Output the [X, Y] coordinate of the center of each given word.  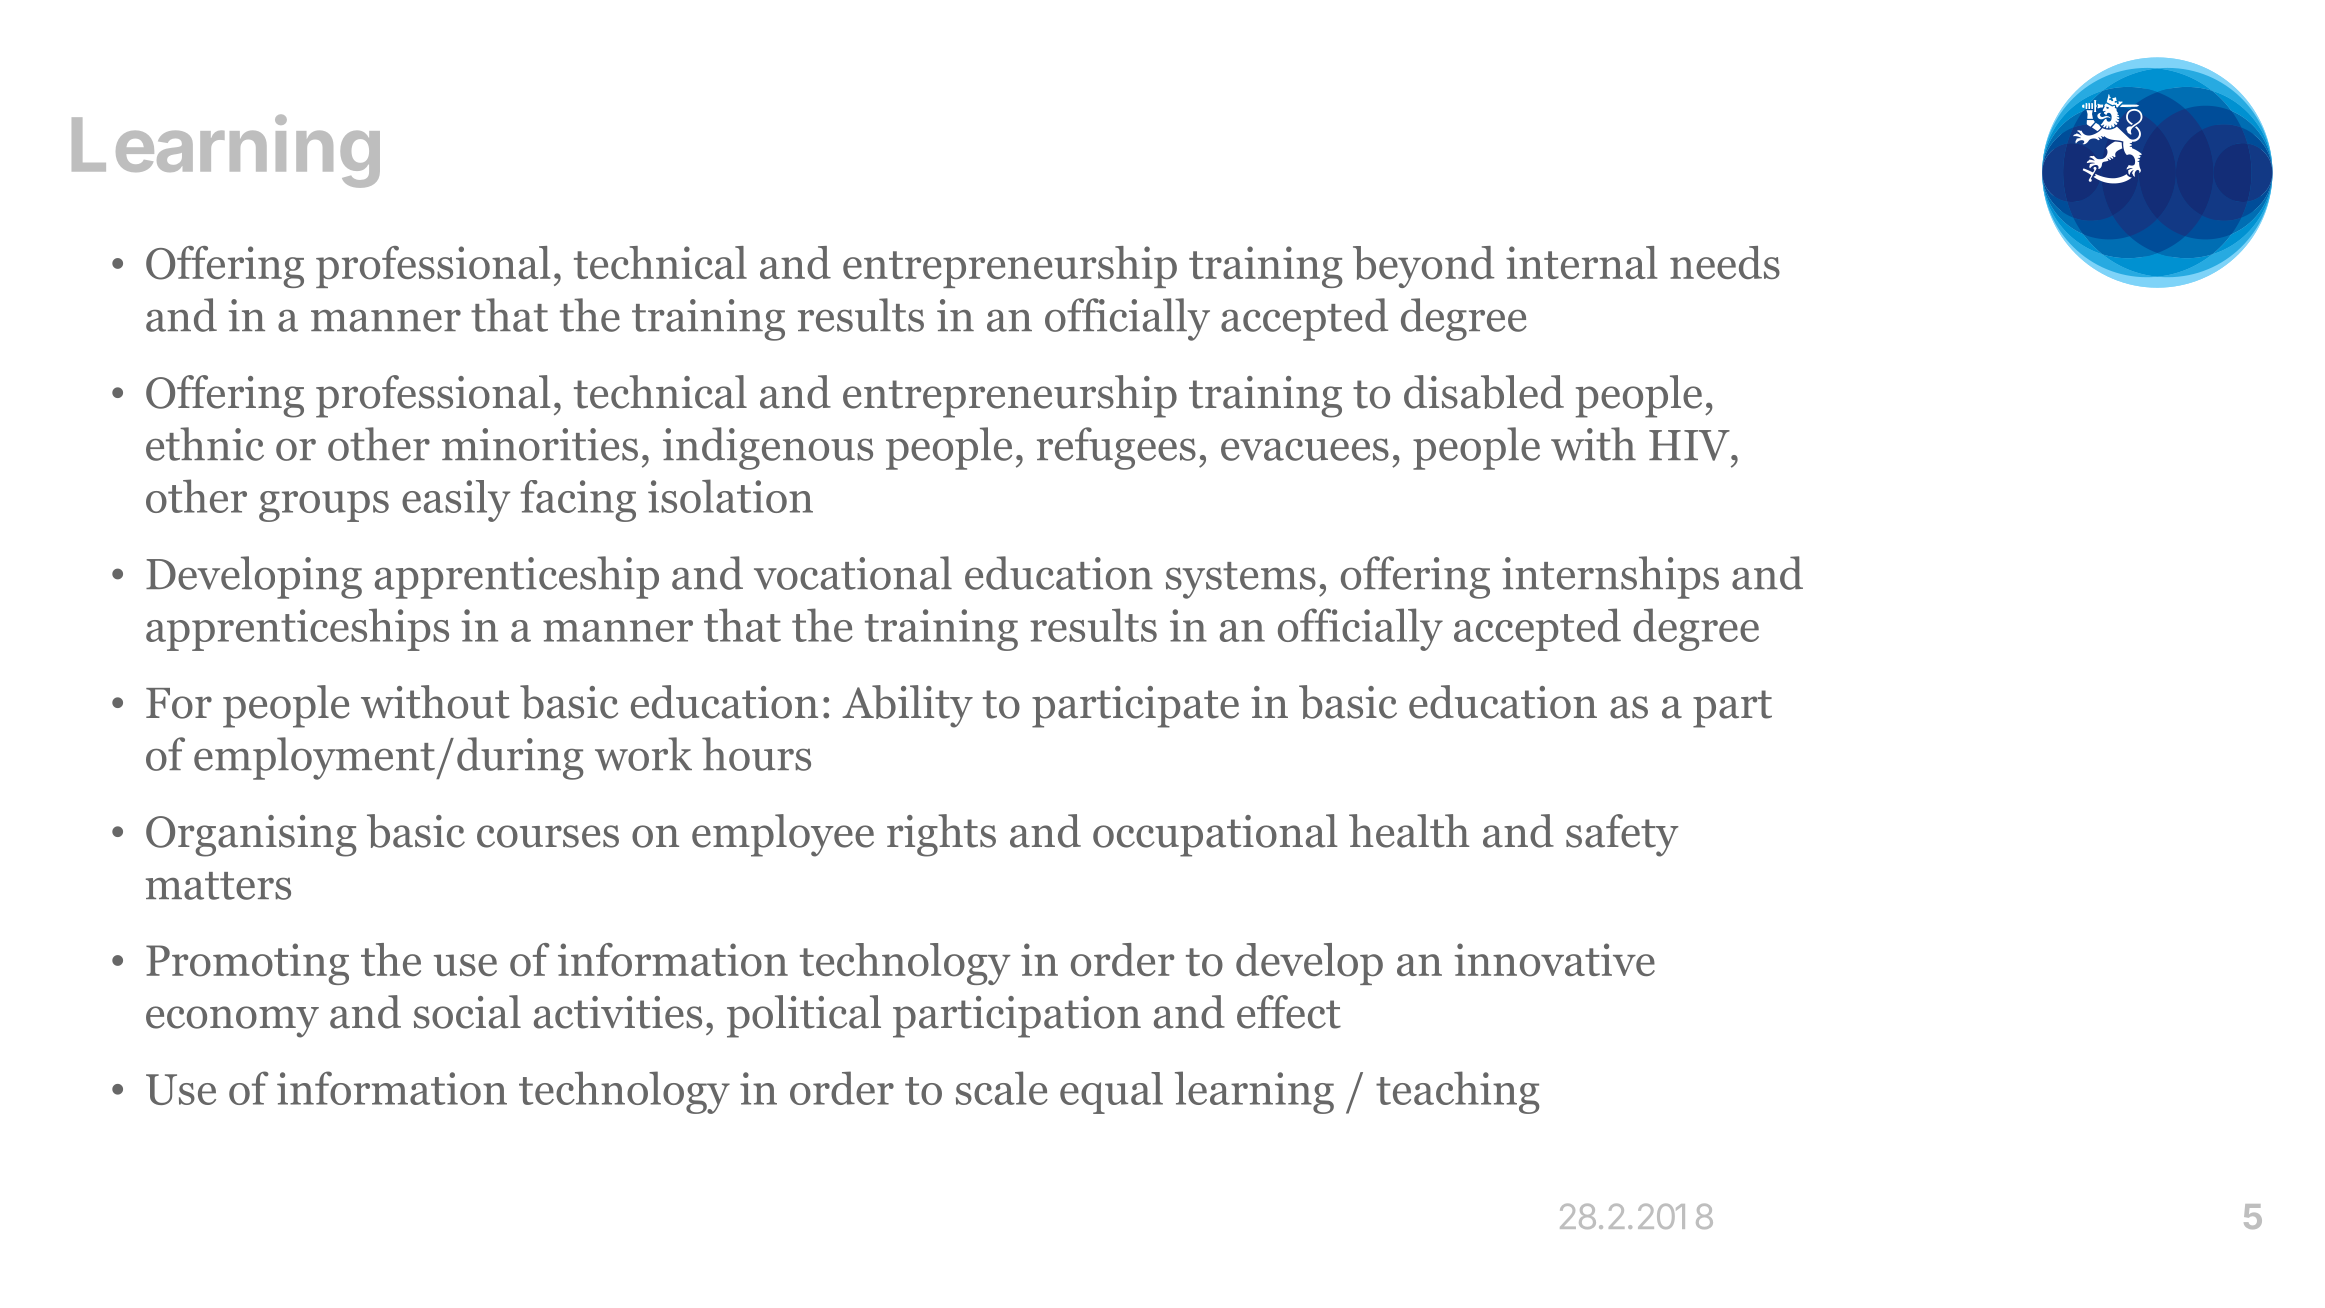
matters [218, 886]
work [643, 754]
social [467, 1012]
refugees [1116, 448]
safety [1622, 835]
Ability [907, 706]
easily [456, 501]
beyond [1423, 267]
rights [941, 835]
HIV [1690, 445]
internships [1610, 577]
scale [1002, 1088]
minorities [540, 444]
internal [1581, 262]
